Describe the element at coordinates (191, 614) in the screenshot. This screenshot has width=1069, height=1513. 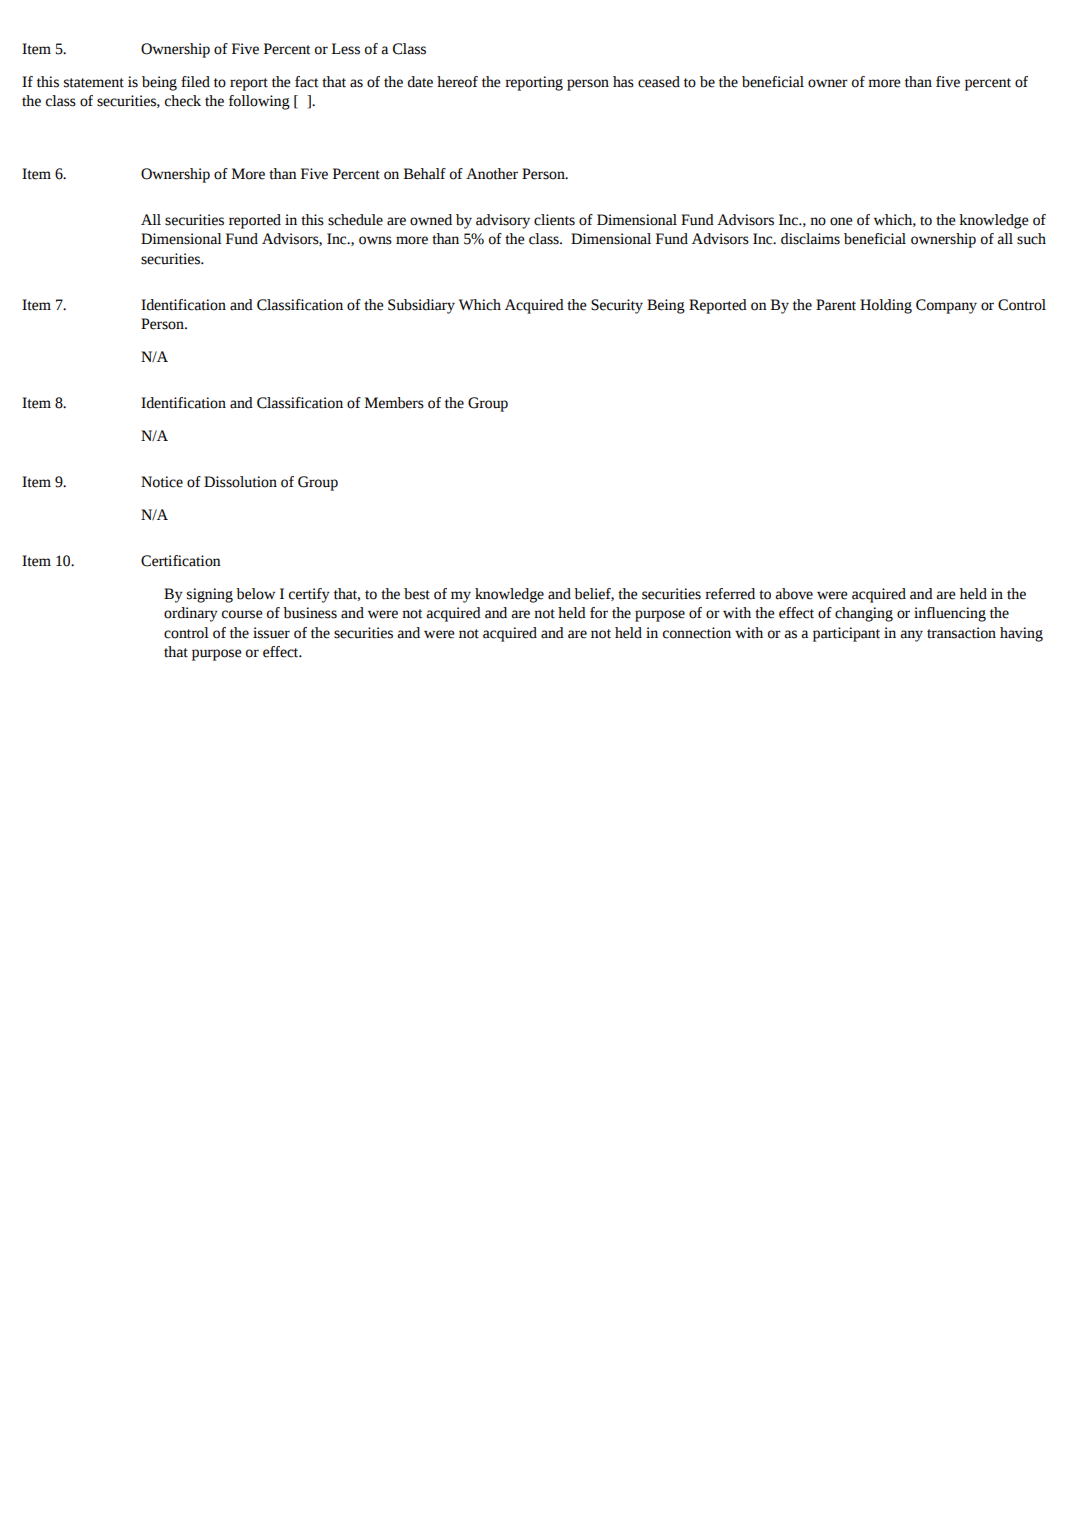
I see `ordinary` at that location.
